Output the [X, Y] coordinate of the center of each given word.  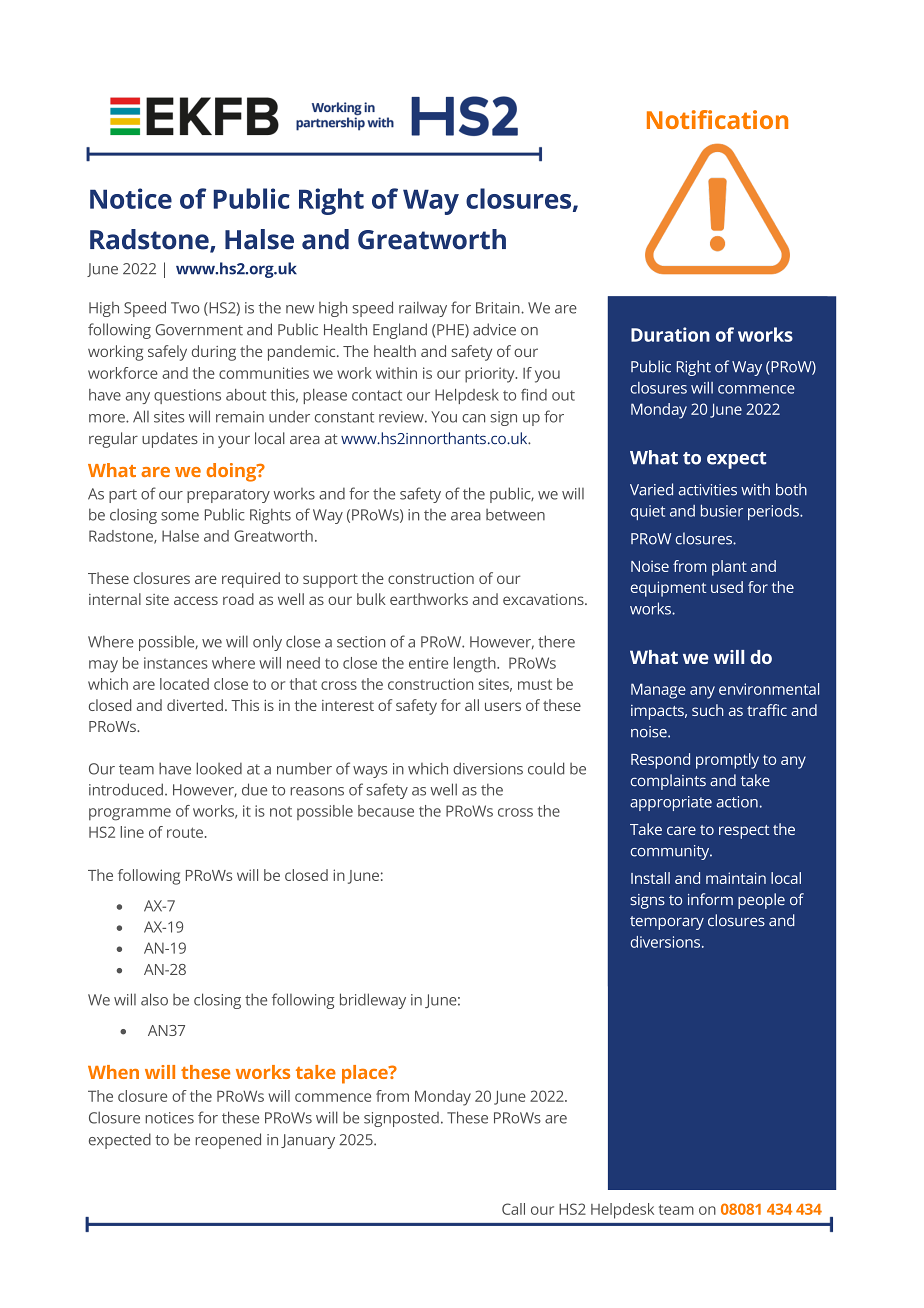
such [707, 710]
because [386, 811]
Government [199, 330]
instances [176, 663]
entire [428, 663]
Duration [670, 334]
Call [513, 1209]
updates [170, 440]
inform [710, 899]
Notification [717, 119]
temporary [667, 923]
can [473, 418]
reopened [228, 1141]
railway [423, 309]
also [154, 999]
